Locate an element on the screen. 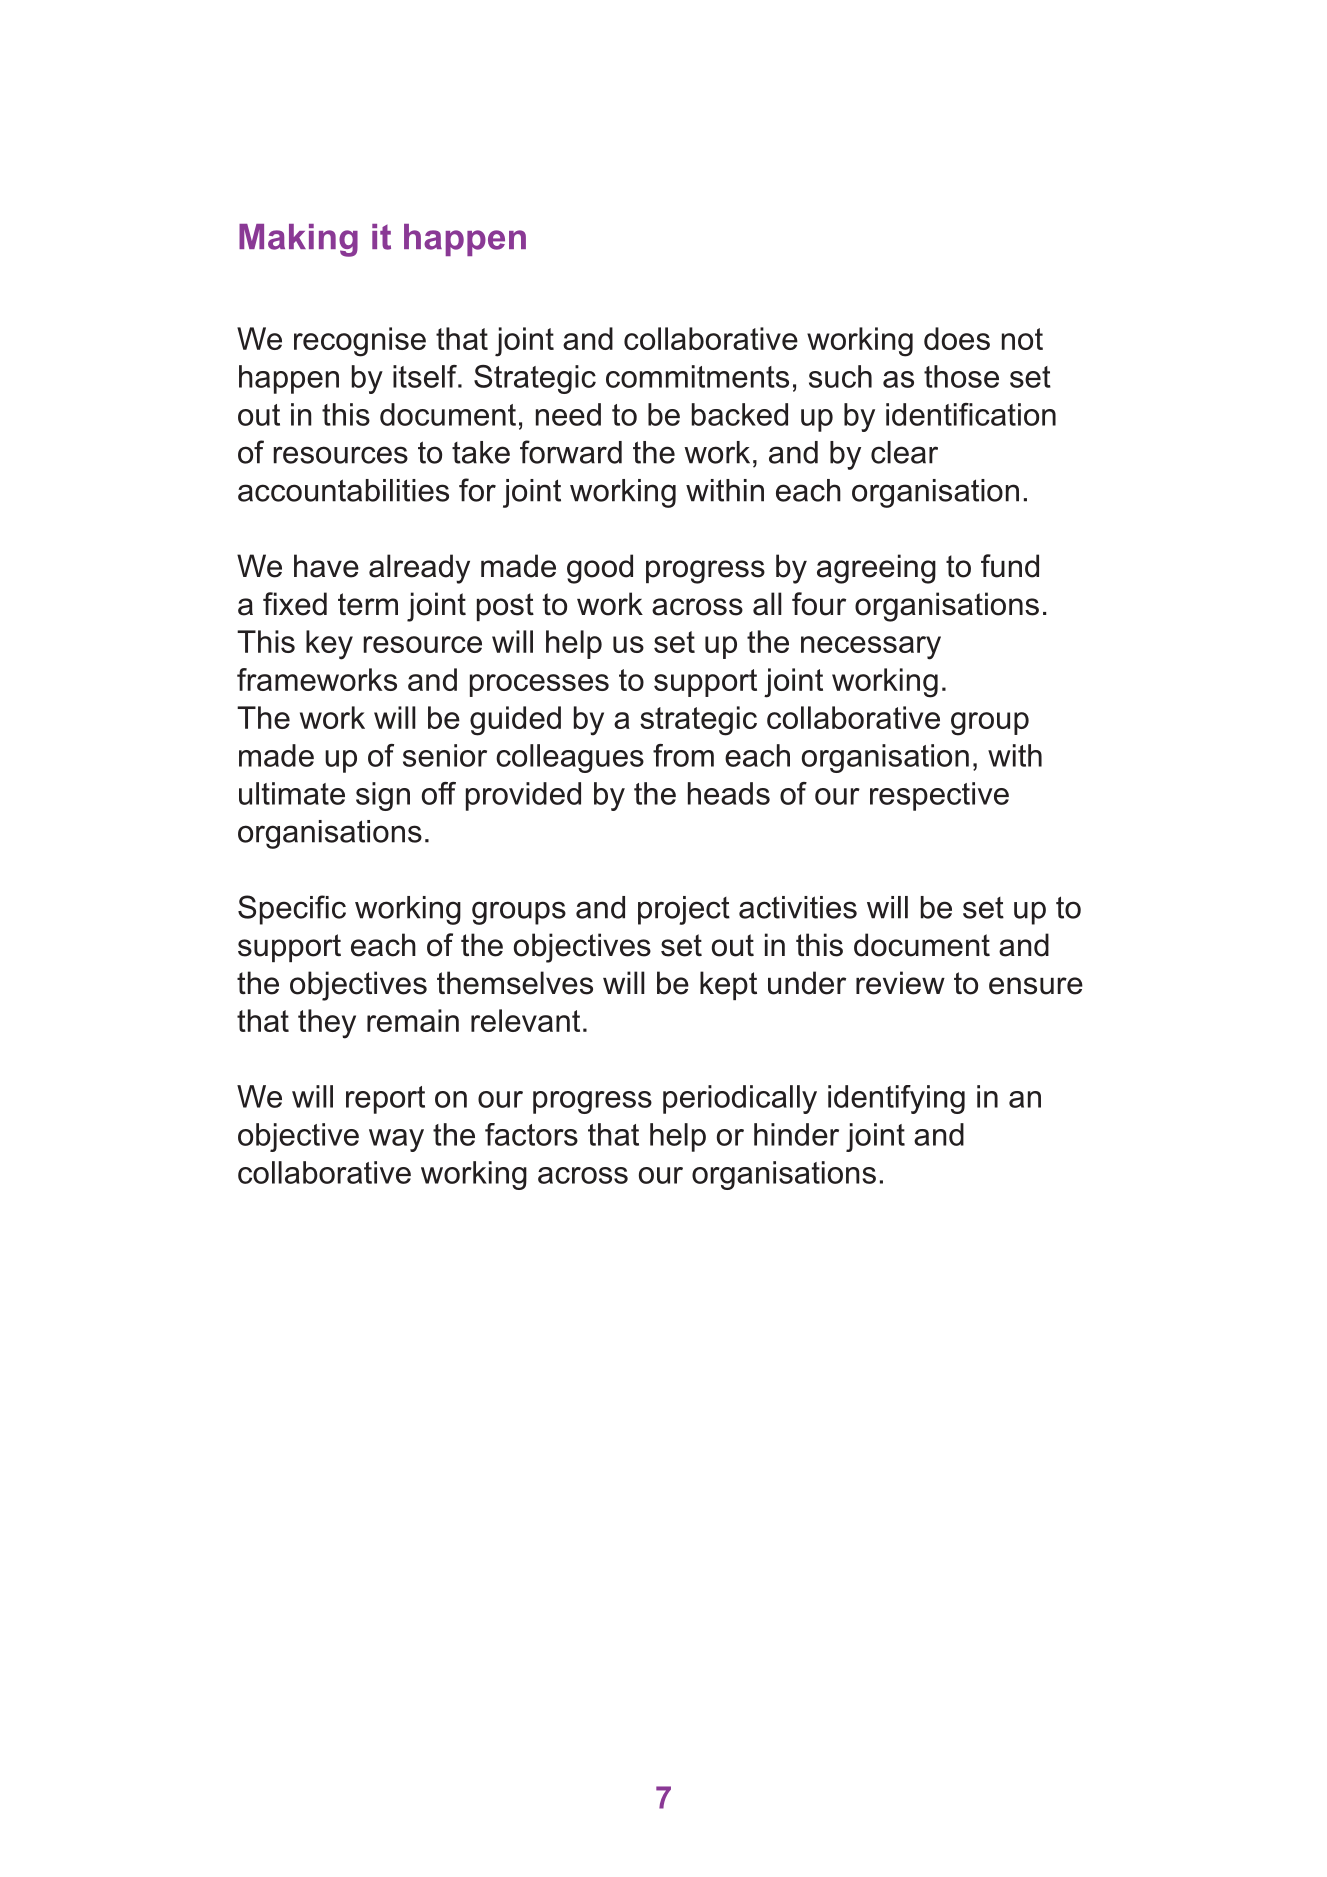 The height and width of the screenshot is (1877, 1327). from is located at coordinates (683, 755).
